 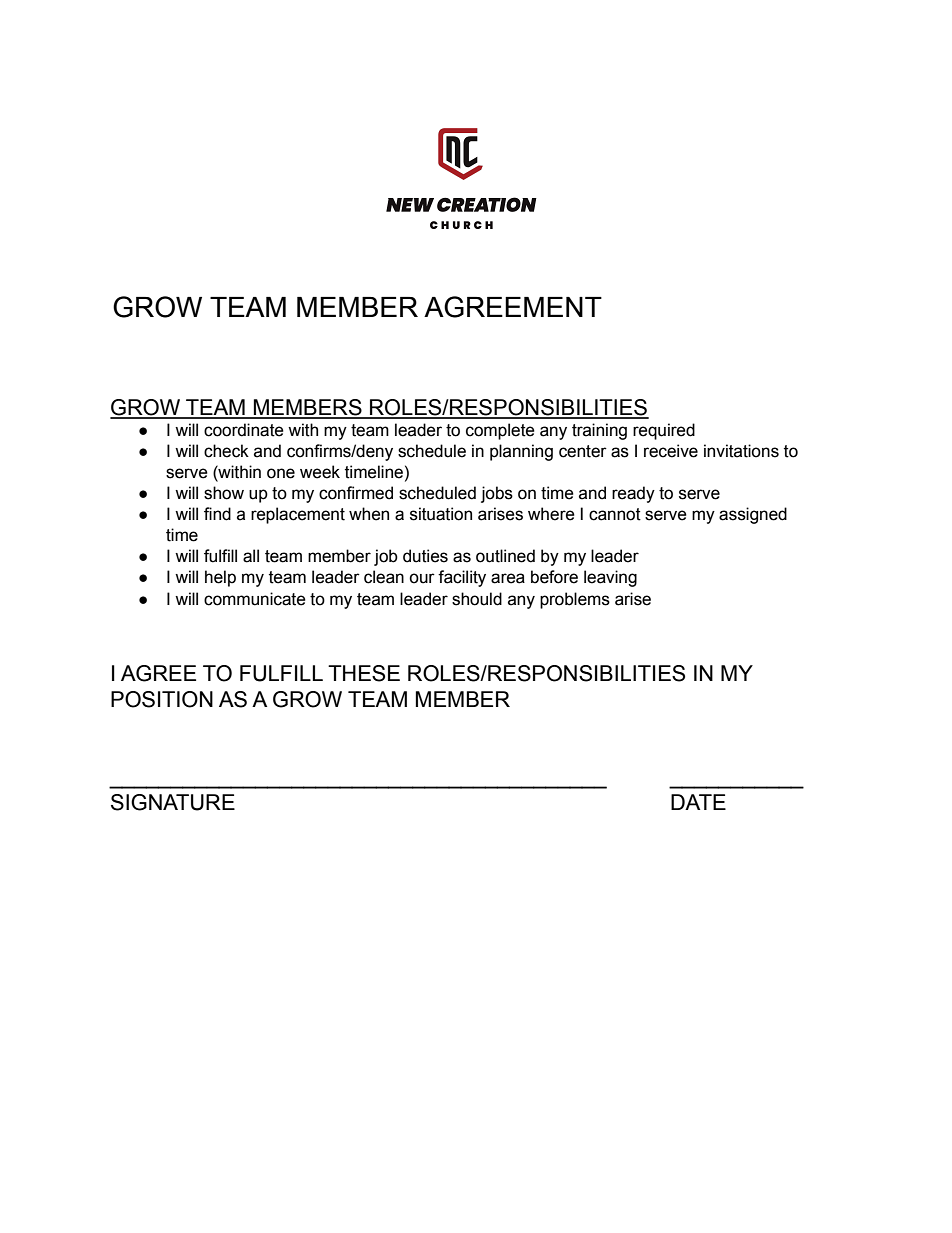 I want to click on receive, so click(x=671, y=451).
